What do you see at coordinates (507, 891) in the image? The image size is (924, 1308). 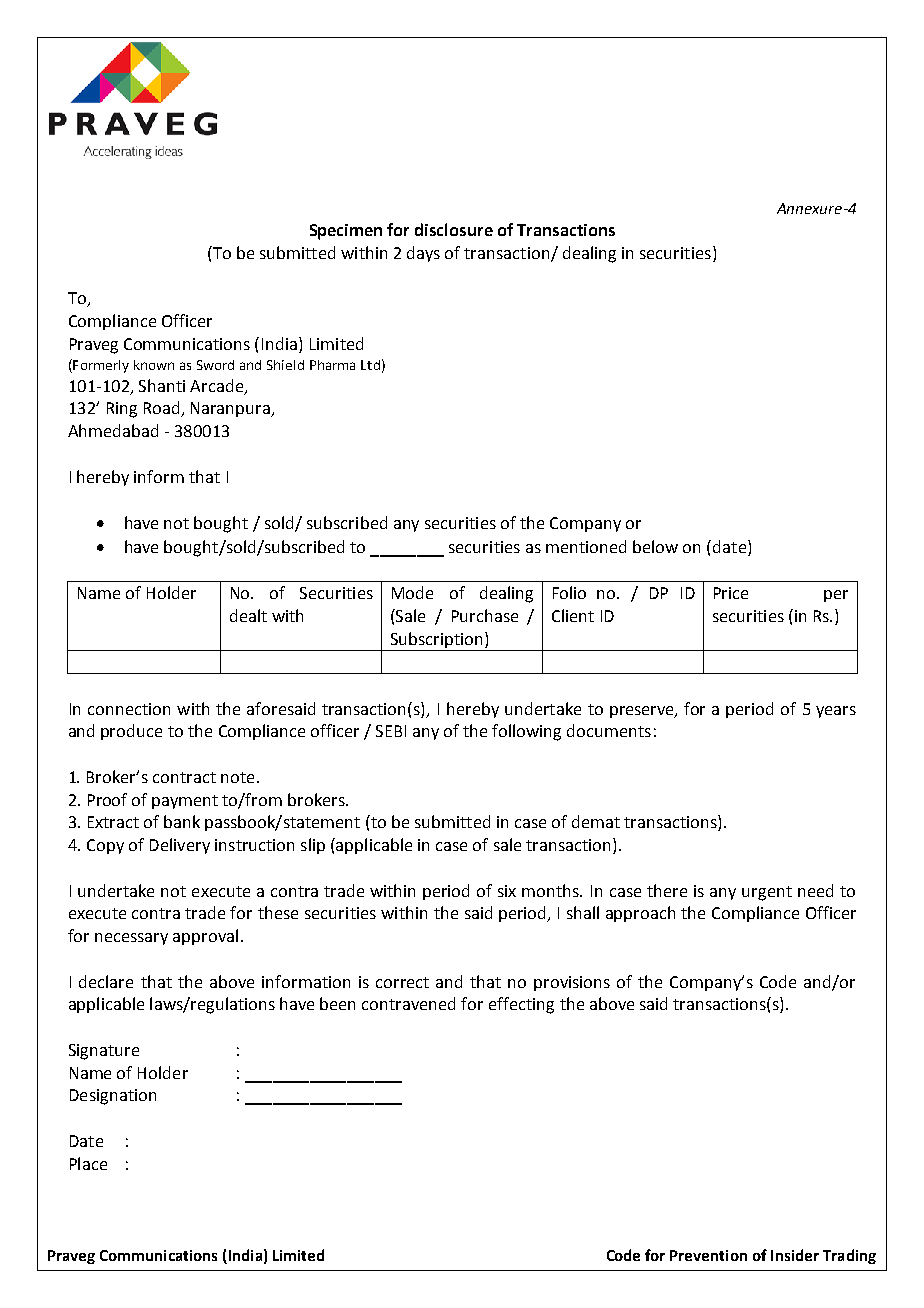 I see `six` at bounding box center [507, 891].
